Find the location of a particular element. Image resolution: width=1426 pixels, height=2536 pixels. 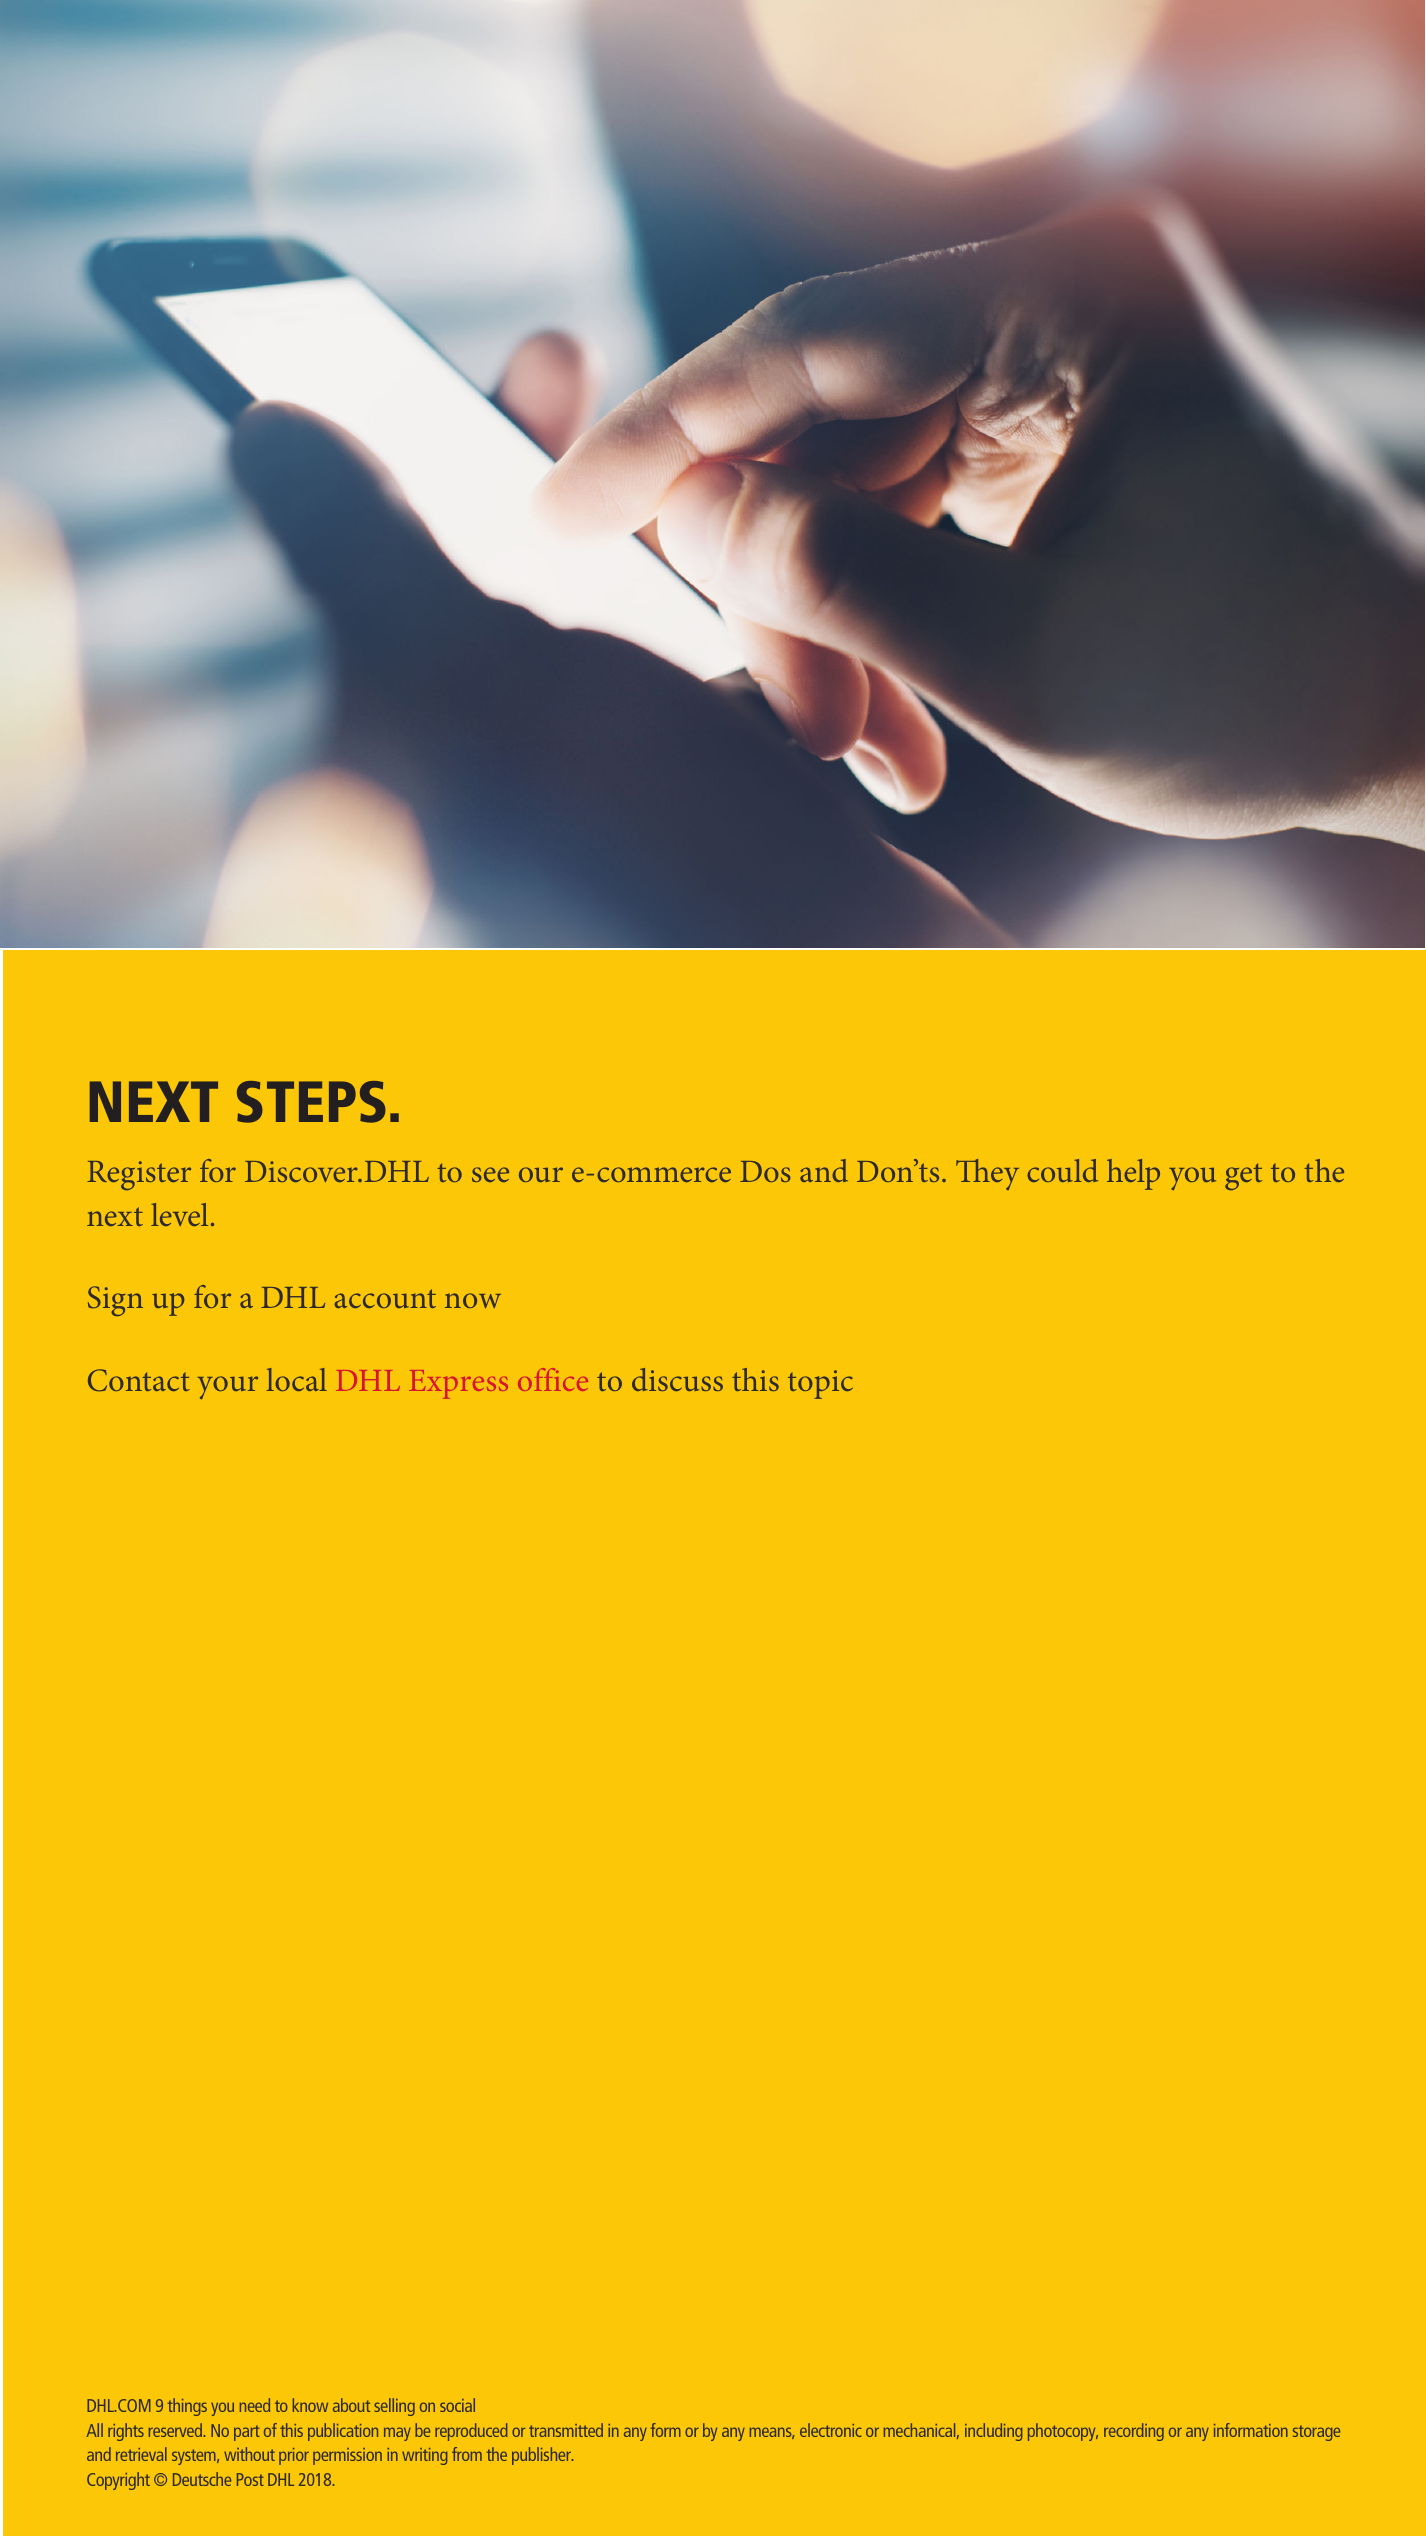

help is located at coordinates (1133, 1174).
